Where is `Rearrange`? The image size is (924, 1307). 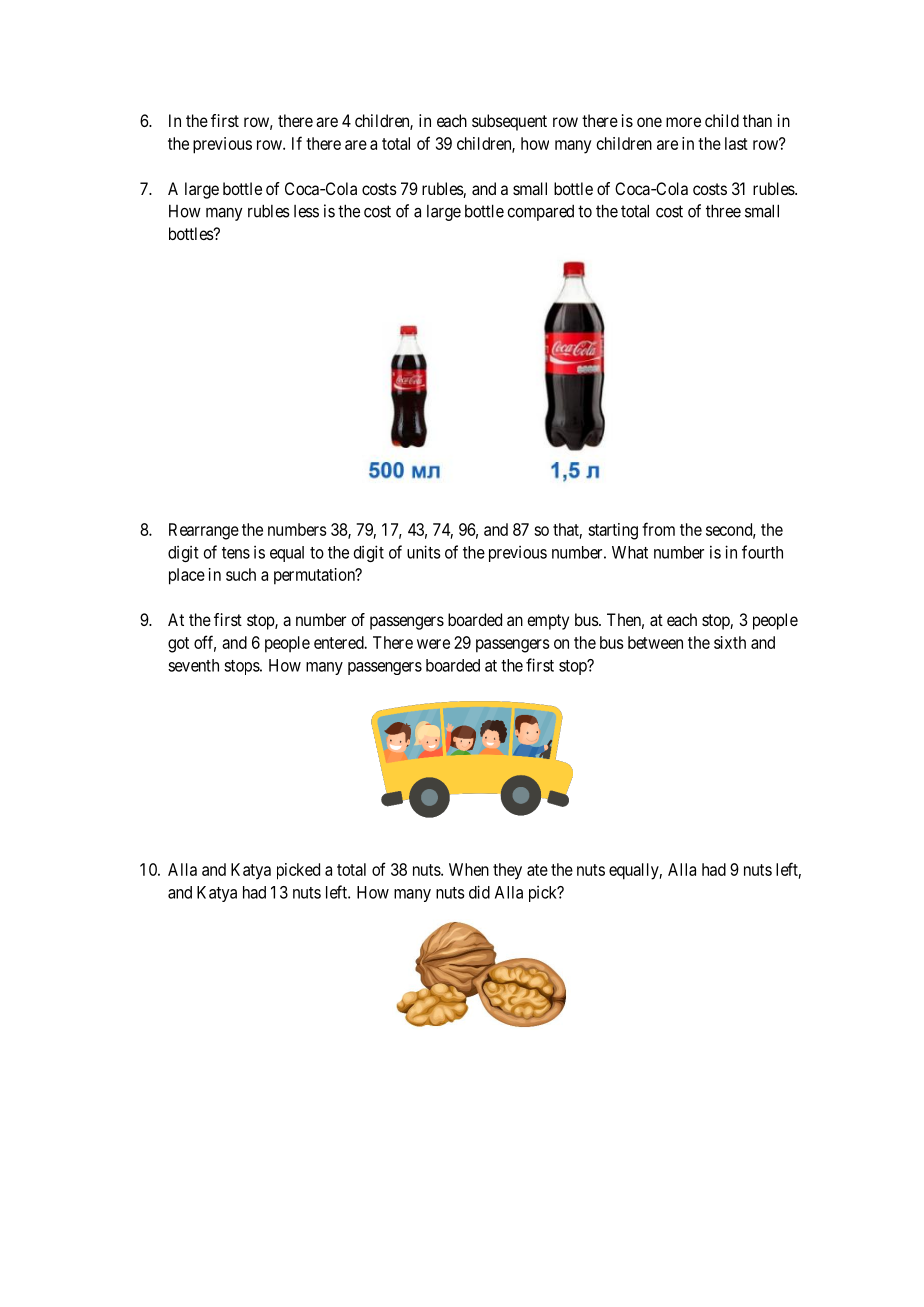
Rearrange is located at coordinates (204, 531).
